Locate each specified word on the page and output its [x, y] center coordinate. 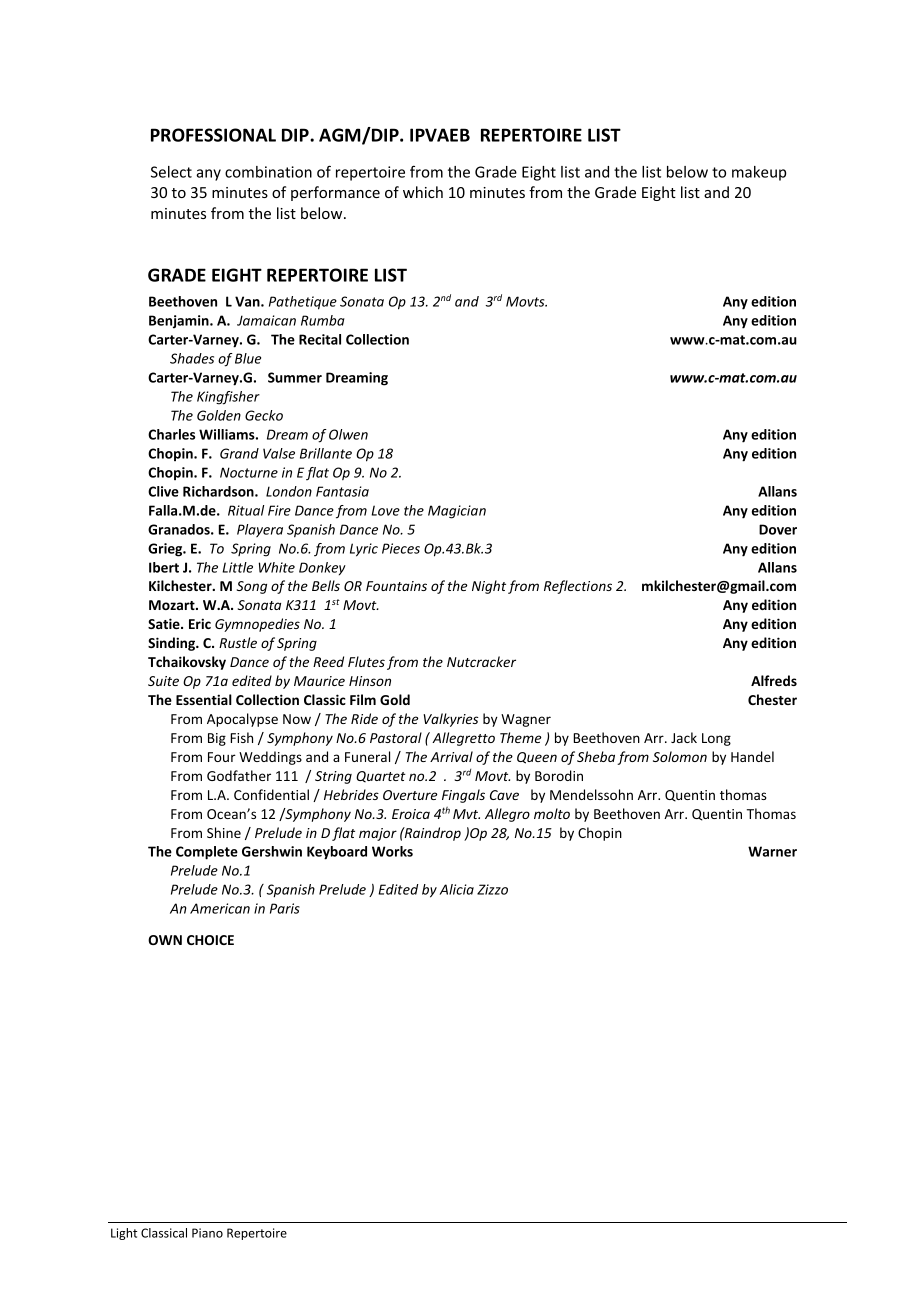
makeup [759, 173]
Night [489, 587]
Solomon [680, 756]
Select [171, 172]
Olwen [348, 434]
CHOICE [210, 940]
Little [237, 567]
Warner [772, 851]
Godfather [239, 775]
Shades [192, 358]
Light [124, 1234]
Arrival [451, 756]
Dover [778, 529]
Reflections [578, 587]
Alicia [457, 889]
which [423, 192]
